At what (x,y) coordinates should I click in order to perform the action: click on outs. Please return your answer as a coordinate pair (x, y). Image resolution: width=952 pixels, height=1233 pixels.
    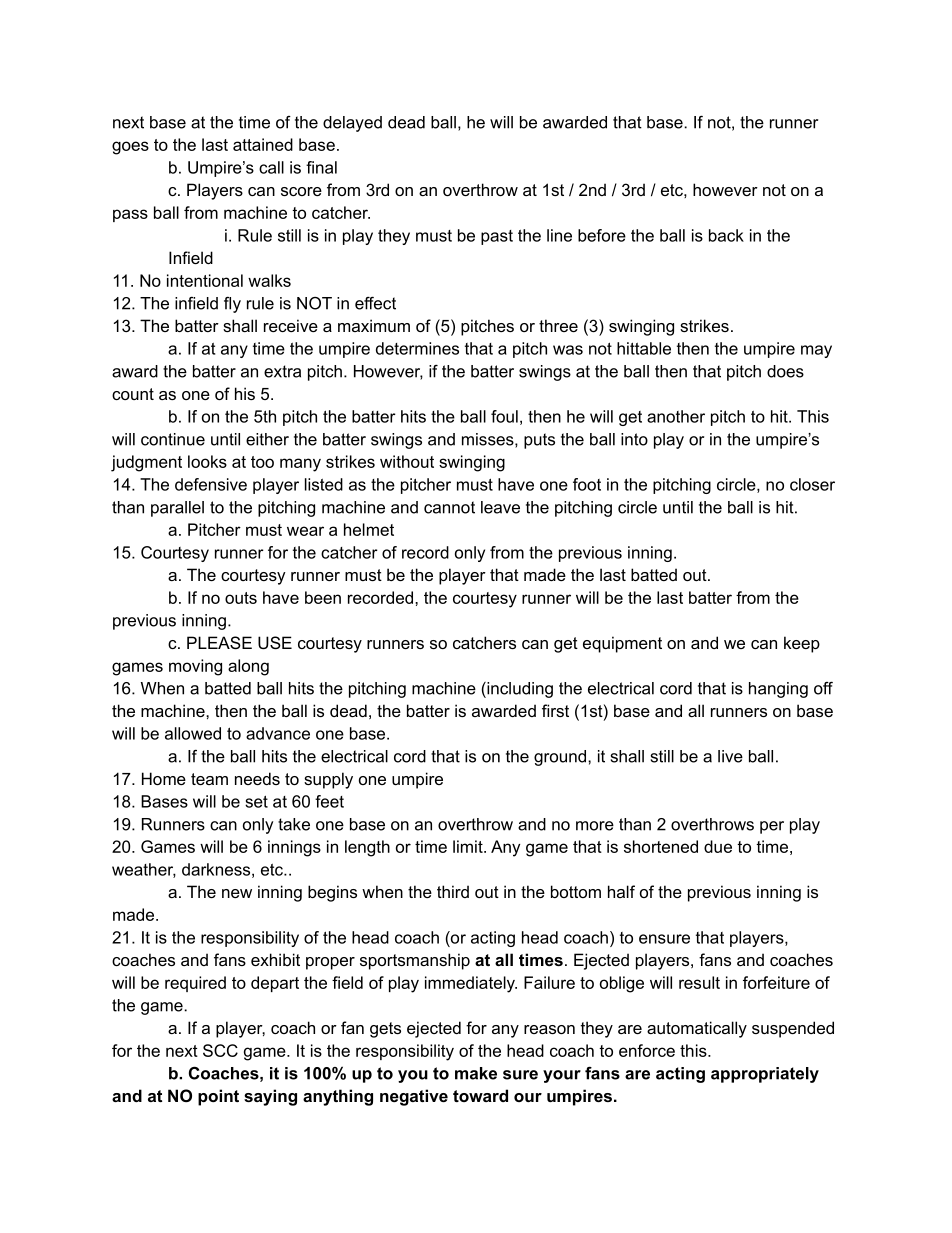
    Looking at the image, I should click on (241, 598).
